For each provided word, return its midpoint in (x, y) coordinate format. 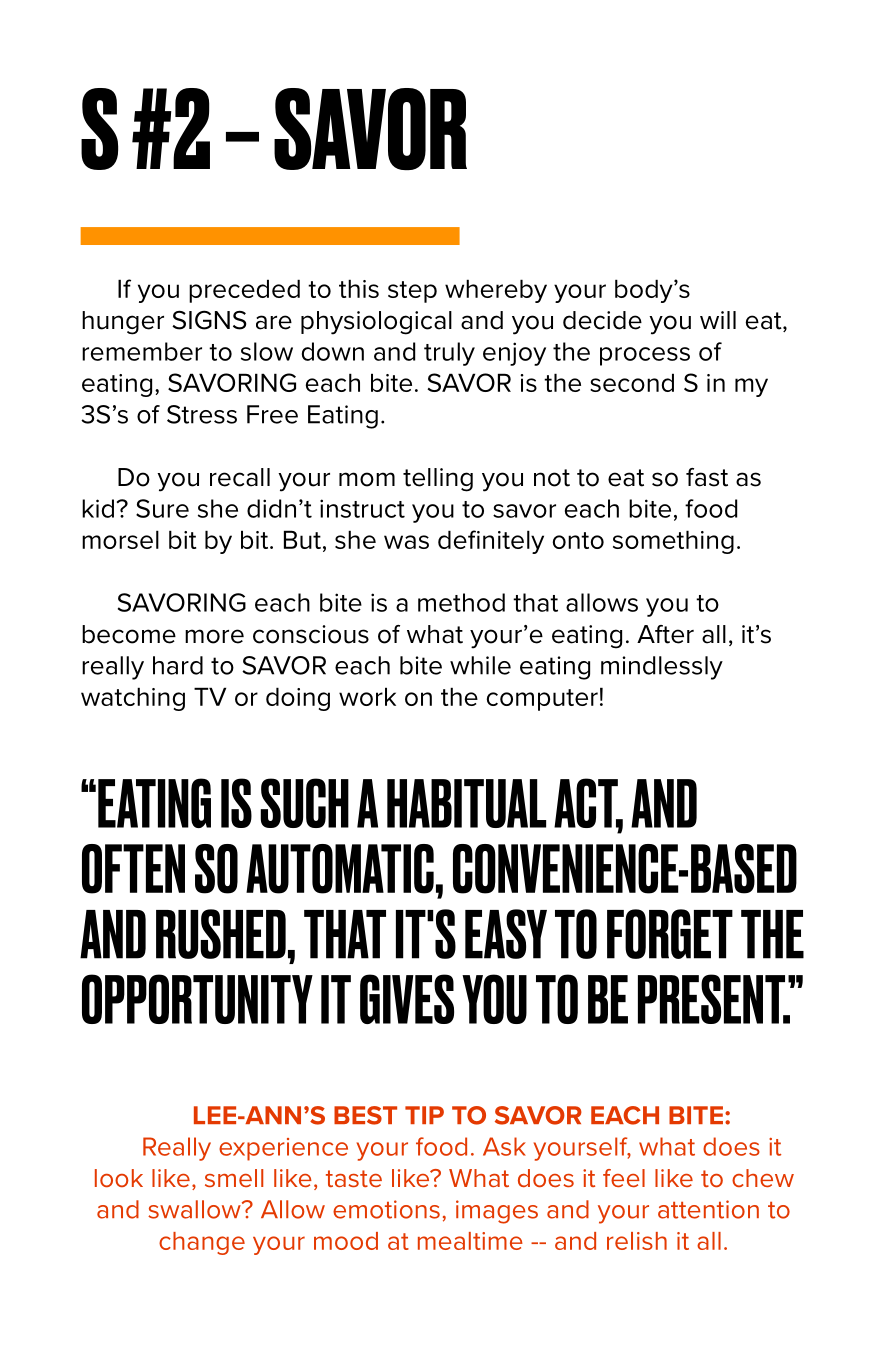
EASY (506, 934)
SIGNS (209, 320)
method (461, 602)
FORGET (670, 934)
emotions (386, 1209)
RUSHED (221, 934)
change (202, 1243)
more (214, 636)
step (412, 292)
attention (708, 1209)
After (665, 634)
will (718, 320)
